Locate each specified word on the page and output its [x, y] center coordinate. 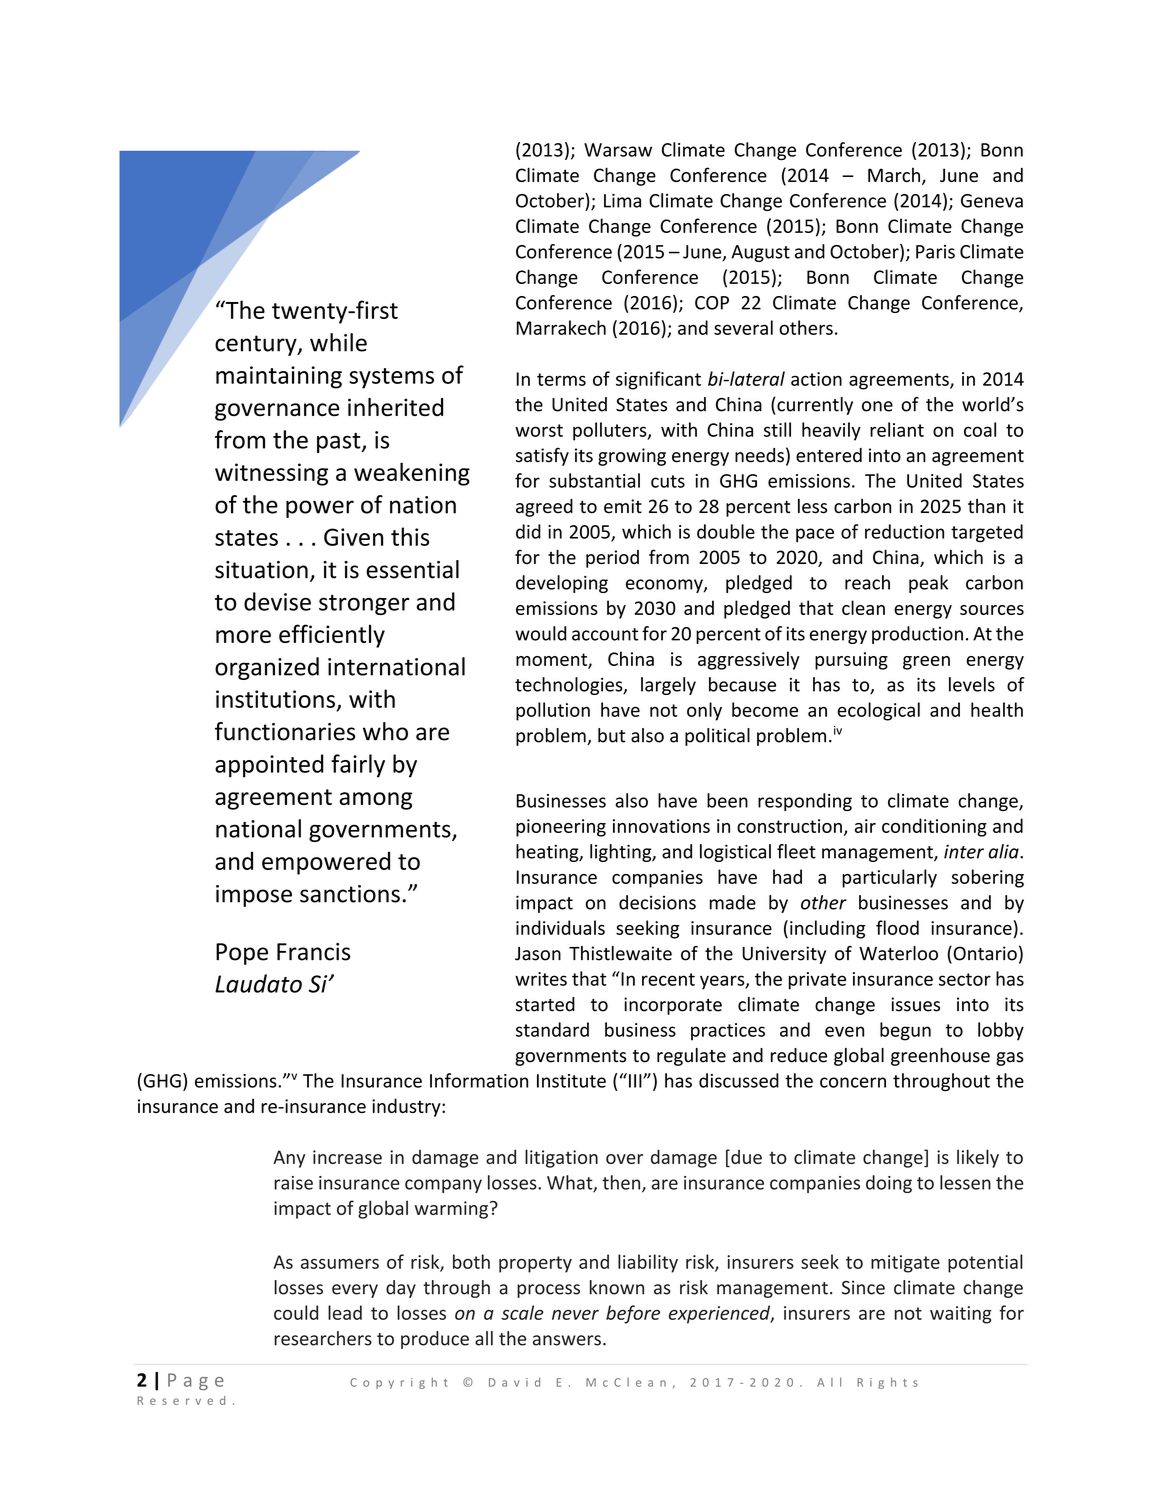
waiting [961, 1315]
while [338, 342]
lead [345, 1312]
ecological [878, 711]
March [894, 175]
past [340, 443]
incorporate [673, 1006]
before [633, 1314]
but [611, 735]
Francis [313, 952]
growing [632, 457]
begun [905, 1031]
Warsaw [618, 150]
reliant [897, 429]
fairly [358, 766]
